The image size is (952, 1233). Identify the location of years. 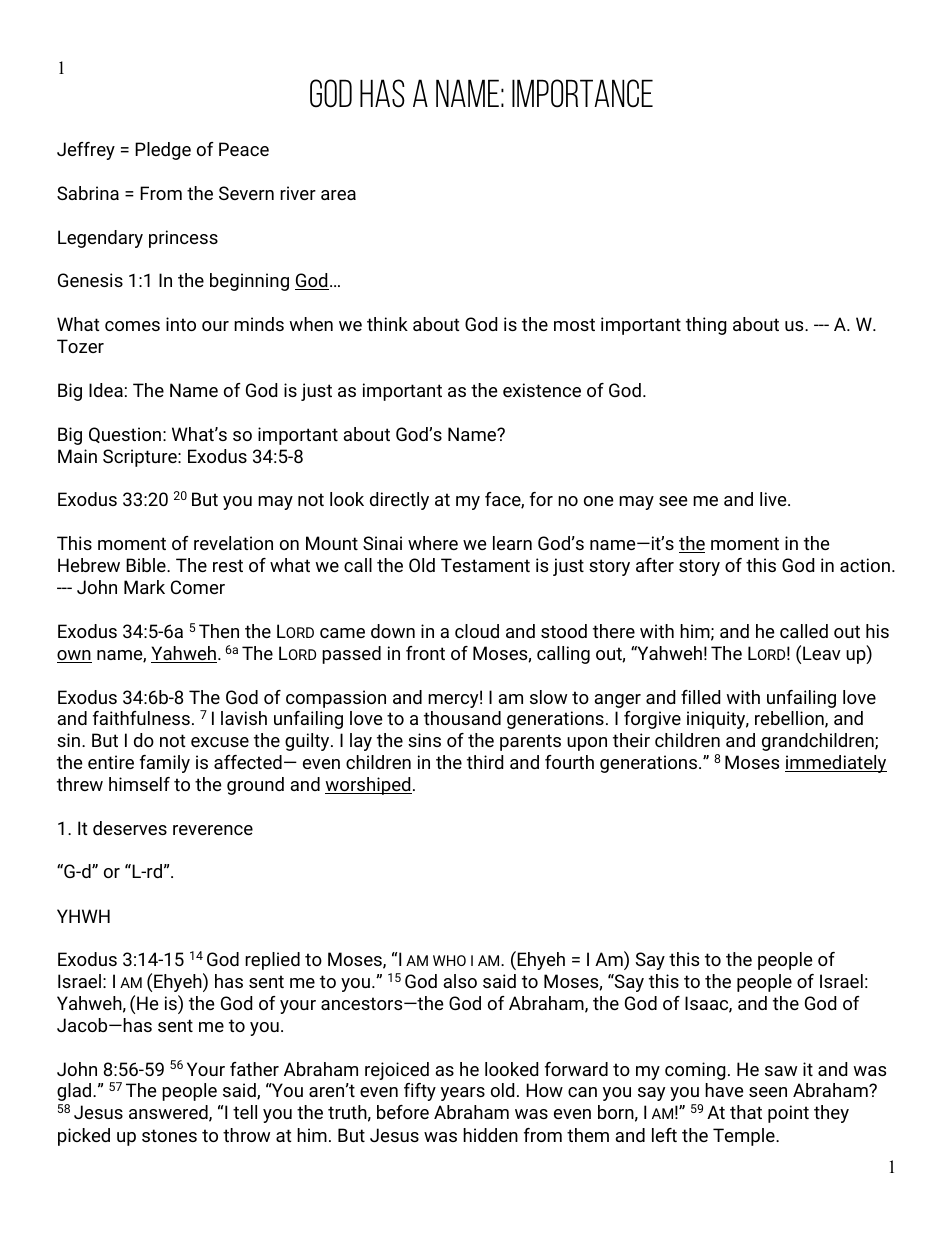
(463, 1094).
